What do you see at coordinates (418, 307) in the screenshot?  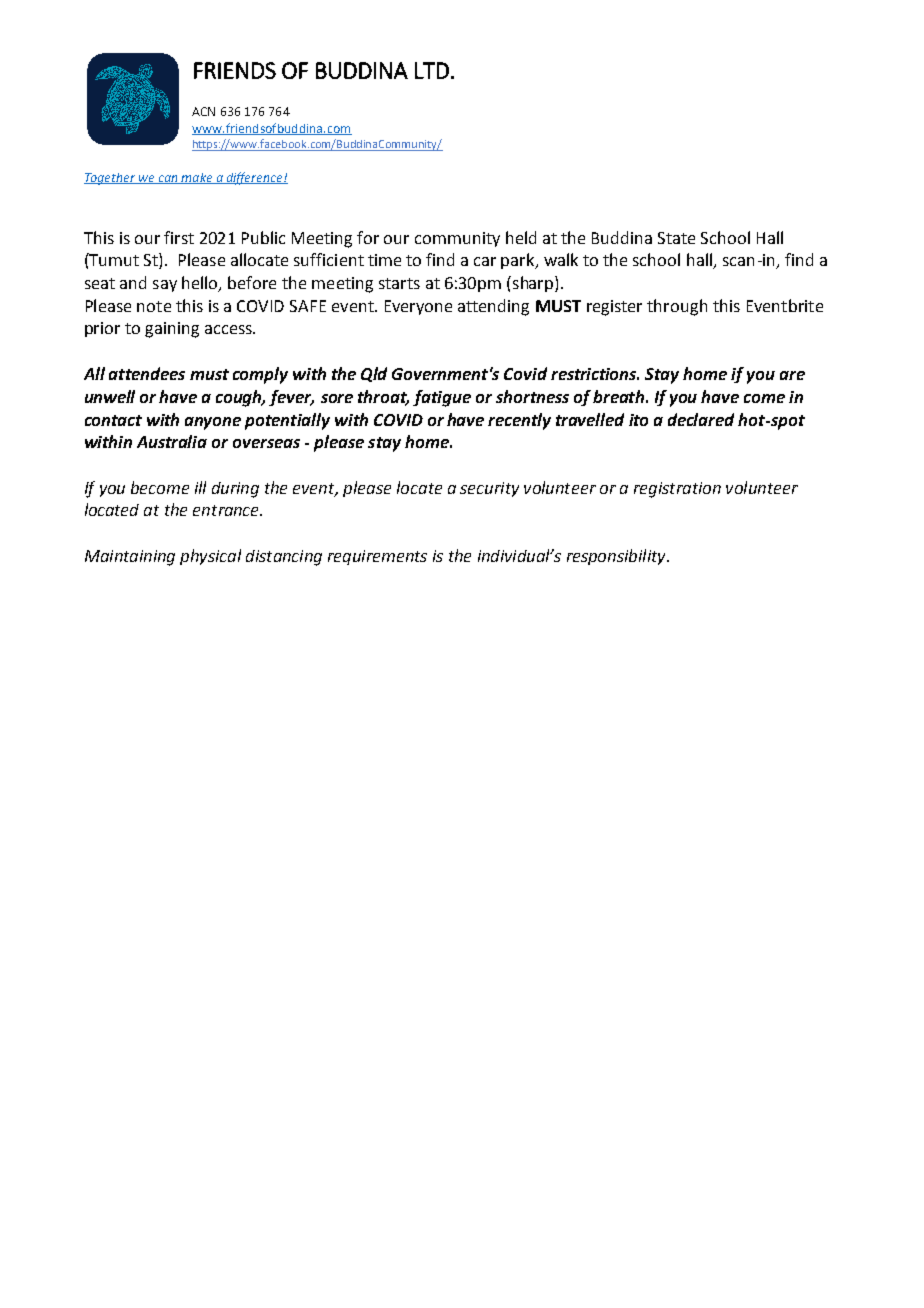 I see `Everyone` at bounding box center [418, 307].
